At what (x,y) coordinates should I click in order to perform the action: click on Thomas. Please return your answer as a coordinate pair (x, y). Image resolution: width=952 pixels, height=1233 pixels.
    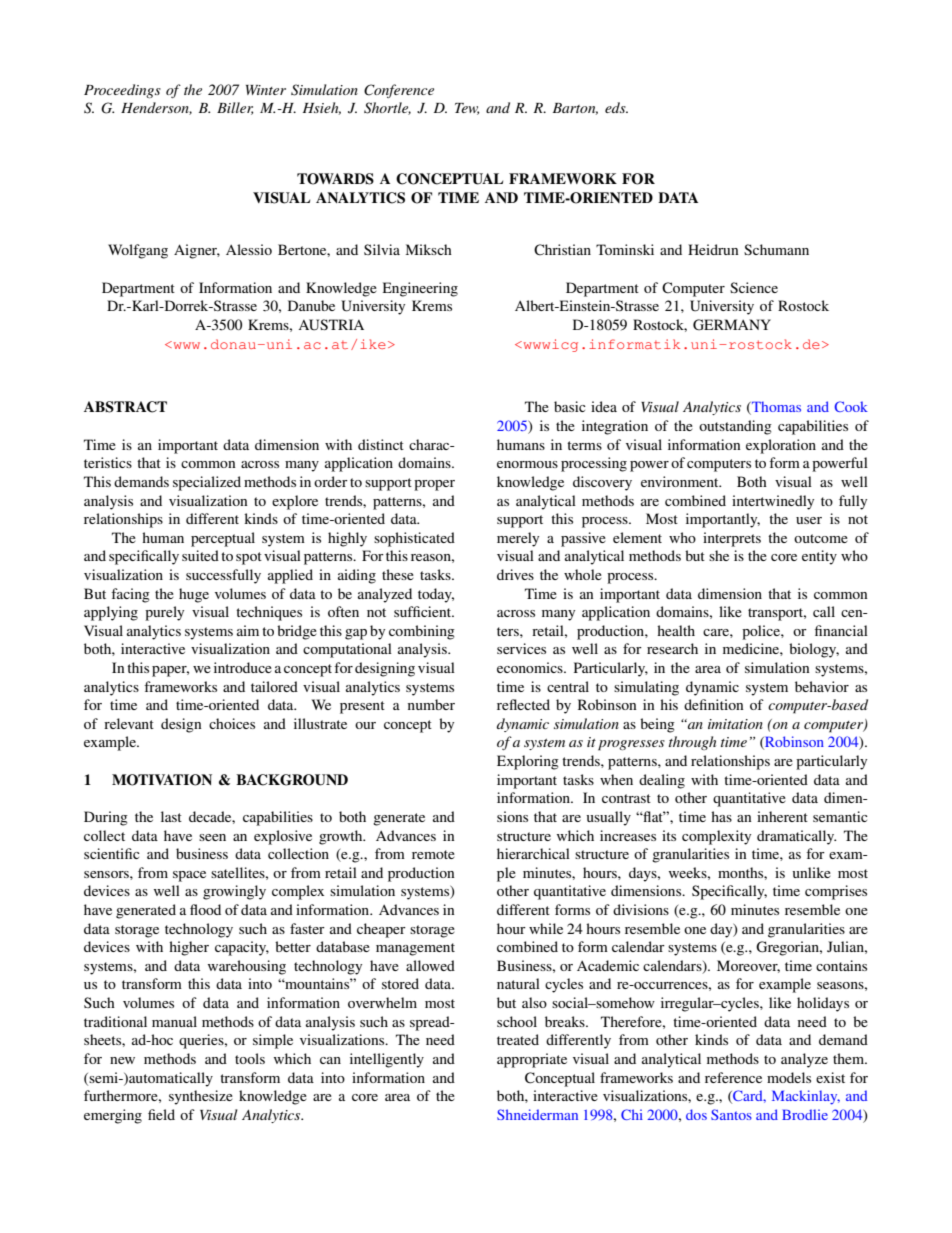
    Looking at the image, I should click on (775, 408).
